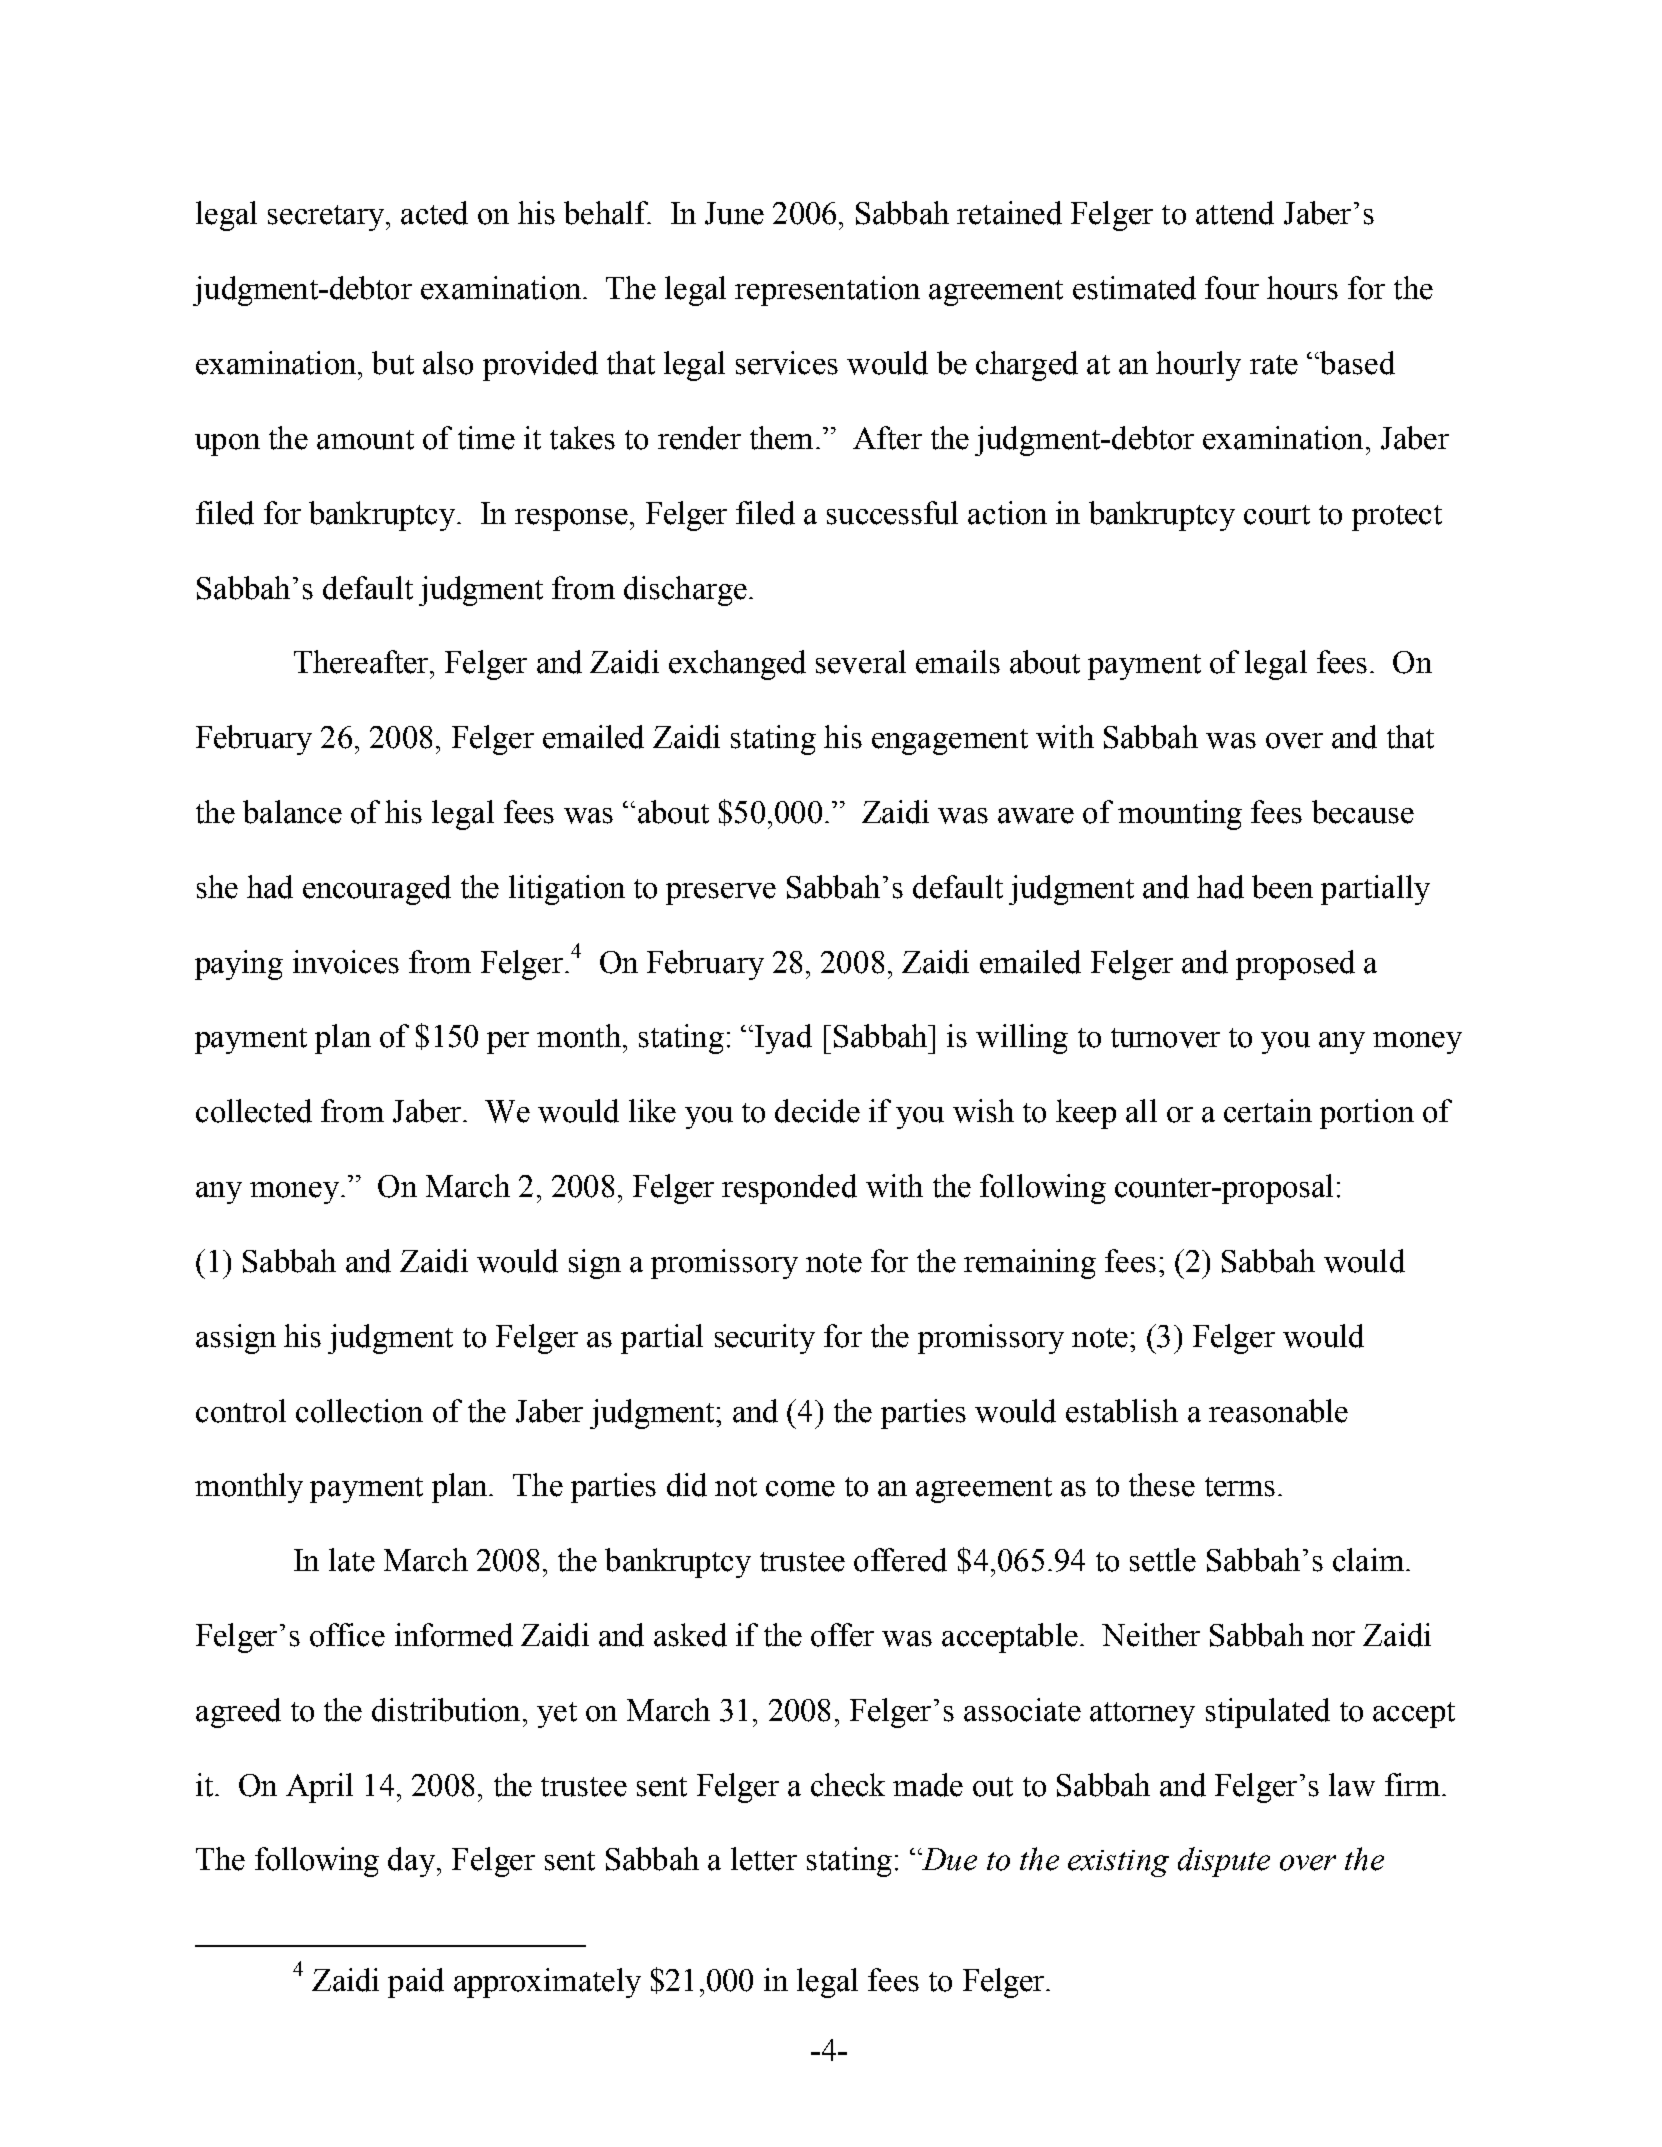  I want to click on proposed, so click(1295, 965).
